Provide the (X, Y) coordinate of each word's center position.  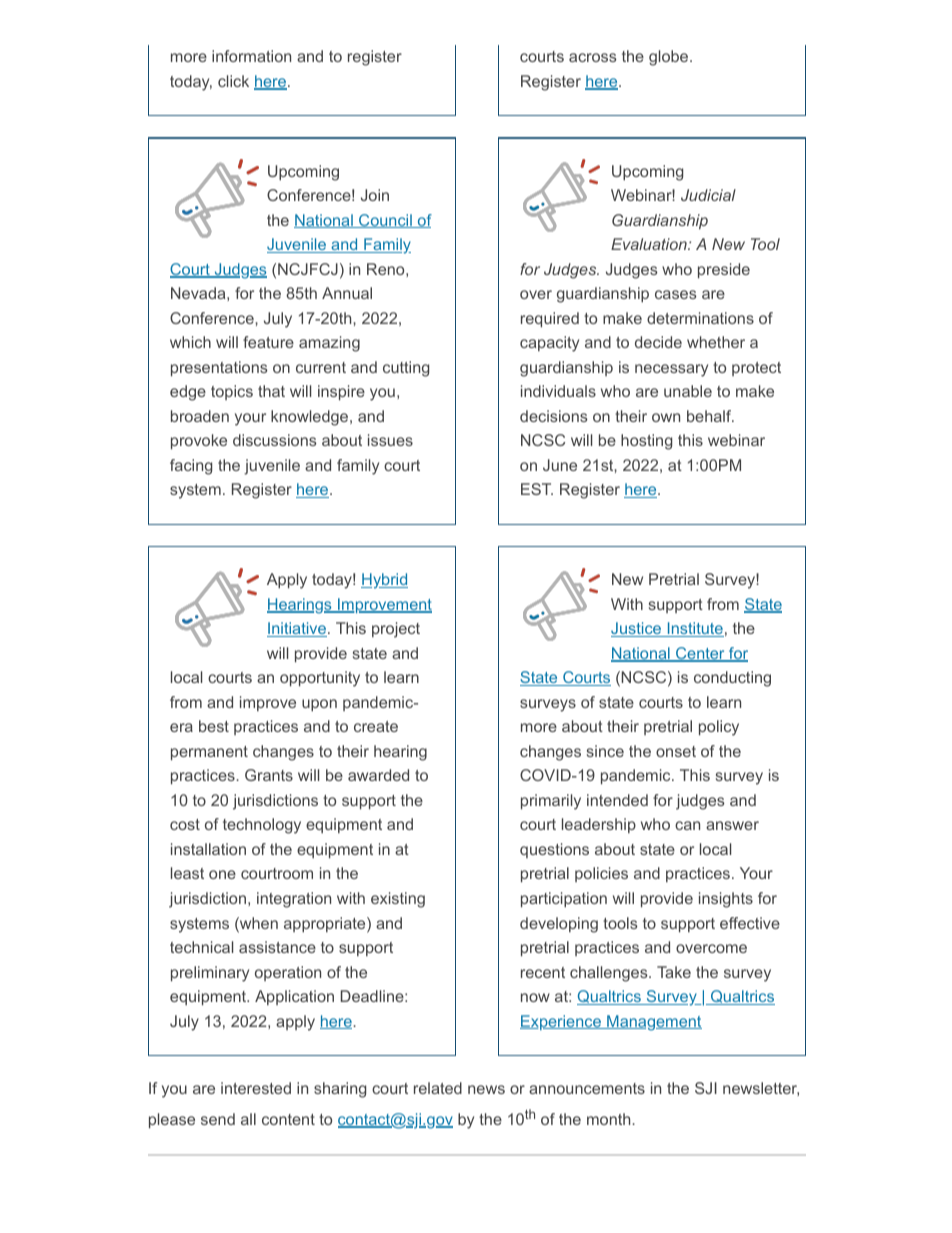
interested (256, 1088)
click (233, 81)
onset (676, 751)
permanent (209, 753)
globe (670, 58)
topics (232, 392)
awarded (378, 775)
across (593, 57)
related (438, 1088)
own (666, 417)
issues (390, 440)
